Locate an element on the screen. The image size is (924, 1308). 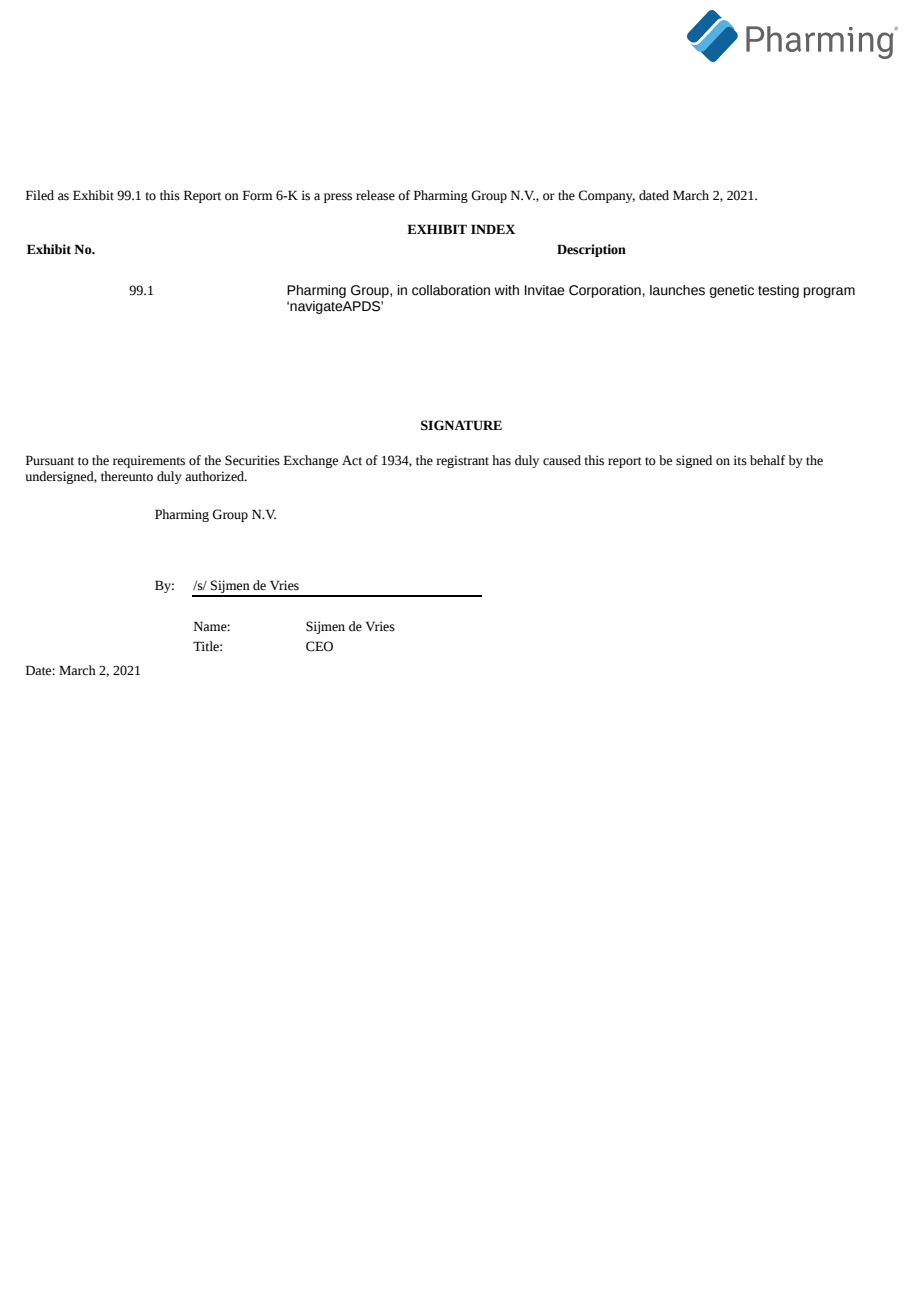
CEO is located at coordinates (319, 646).
